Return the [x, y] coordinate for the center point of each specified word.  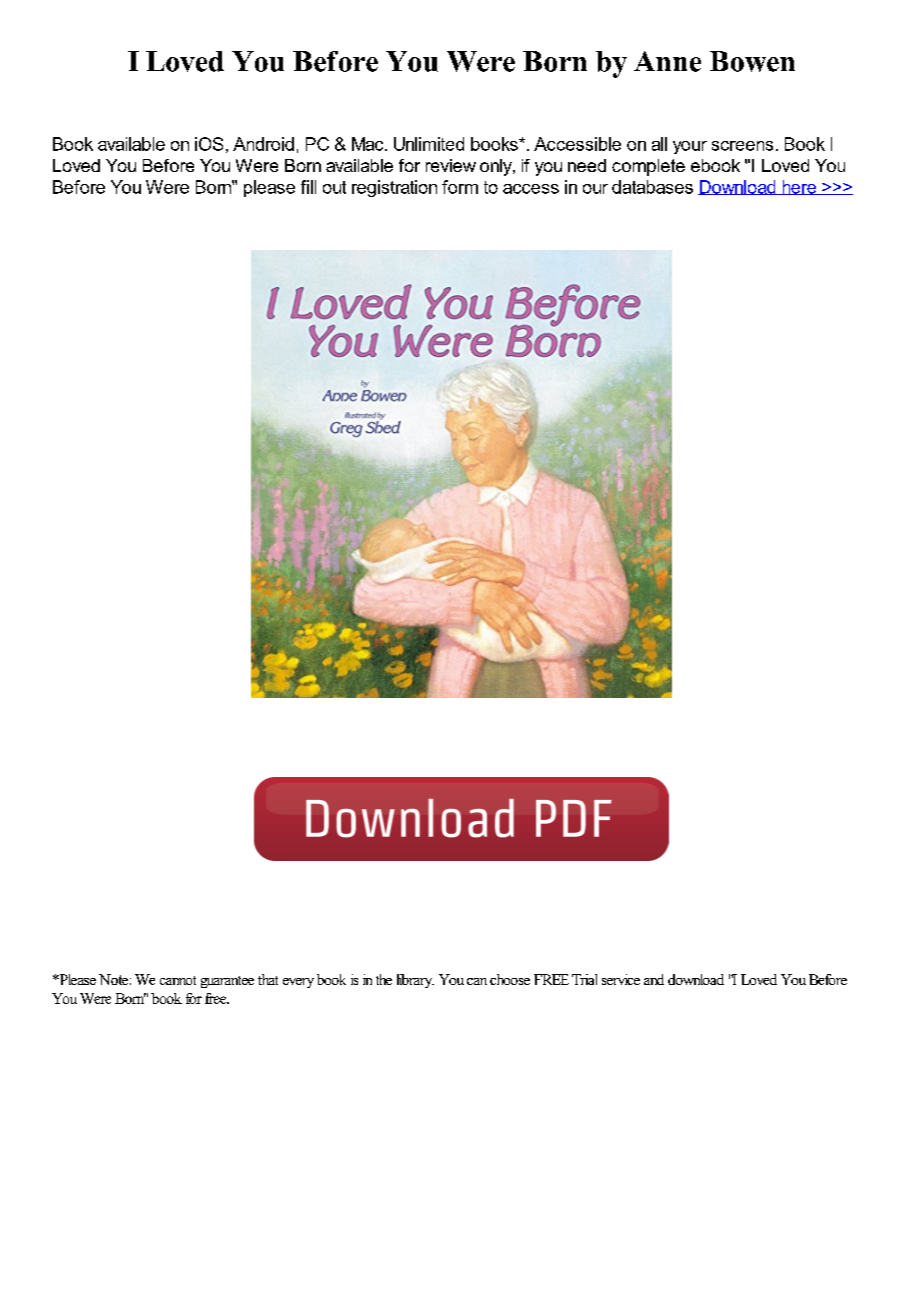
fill [308, 187]
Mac [369, 144]
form [460, 187]
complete [648, 167]
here [799, 187]
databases [652, 187]
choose [510, 979]
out [334, 187]
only [497, 167]
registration [394, 188]
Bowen [752, 61]
